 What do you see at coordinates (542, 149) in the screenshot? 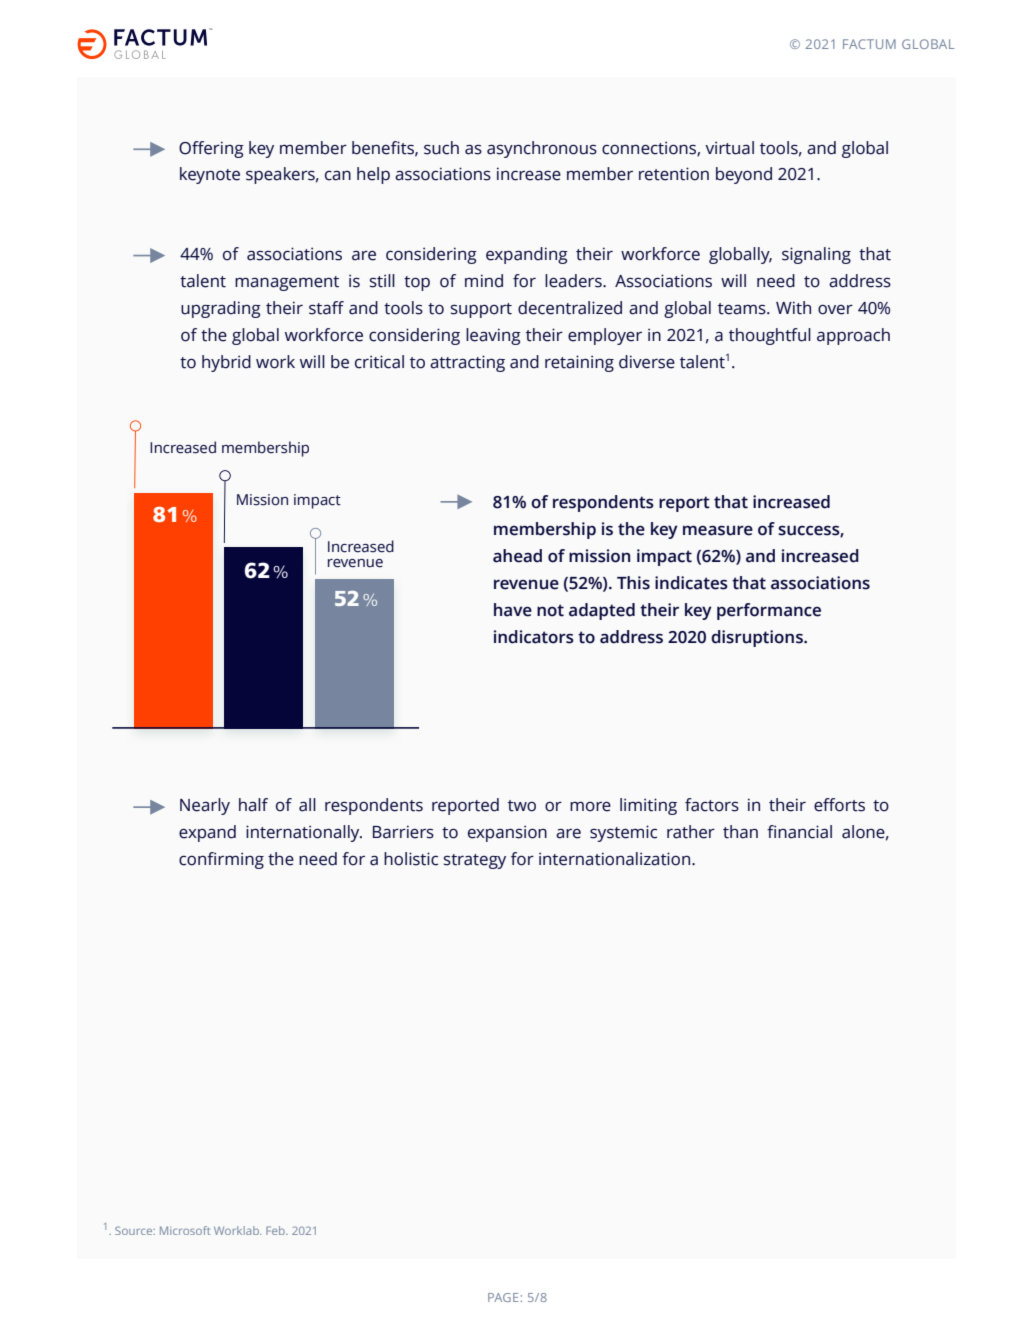
I see `asynchronous` at bounding box center [542, 149].
